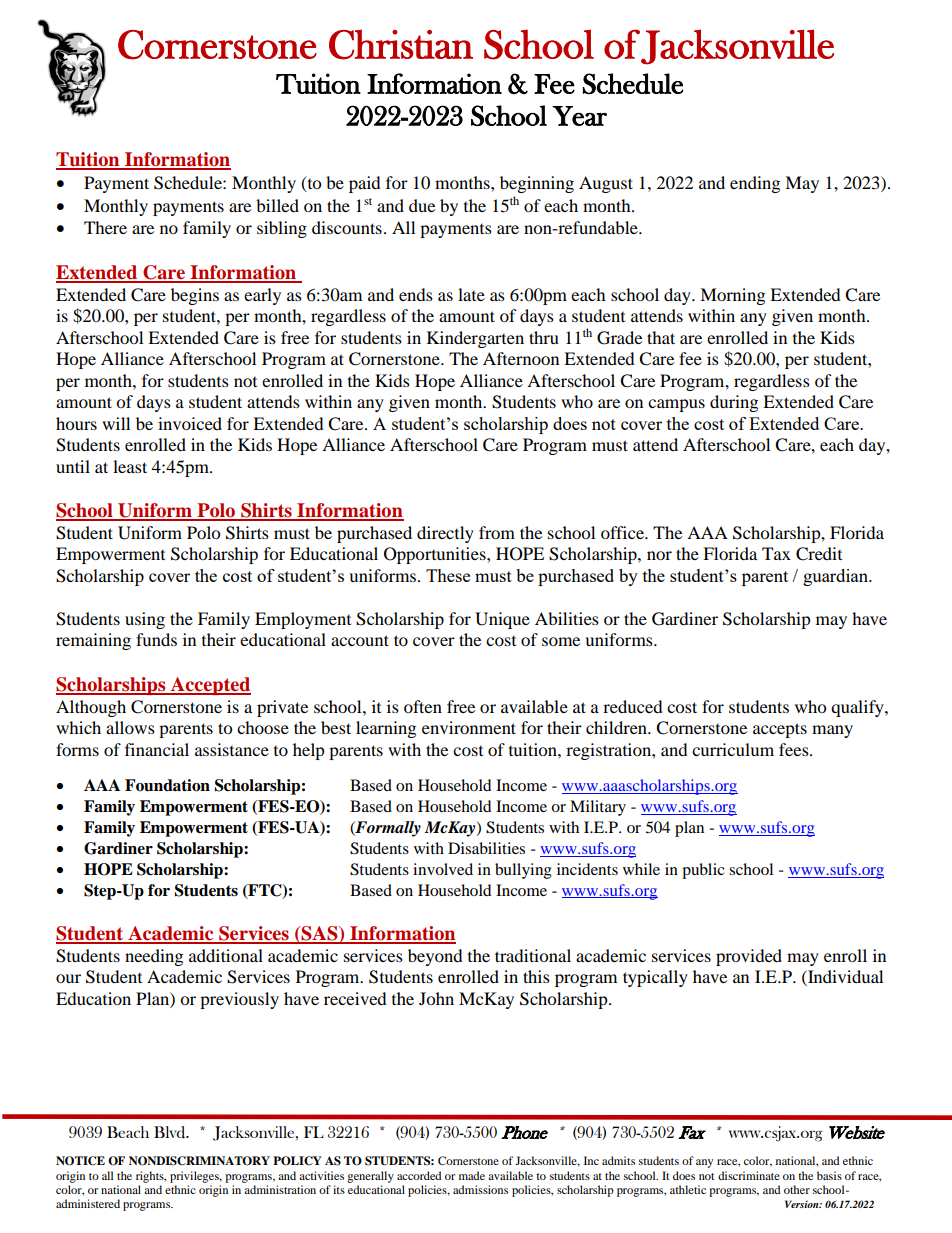 The image size is (952, 1233). Describe the element at coordinates (475, 339) in the image. I see `Kindergarten` at that location.
